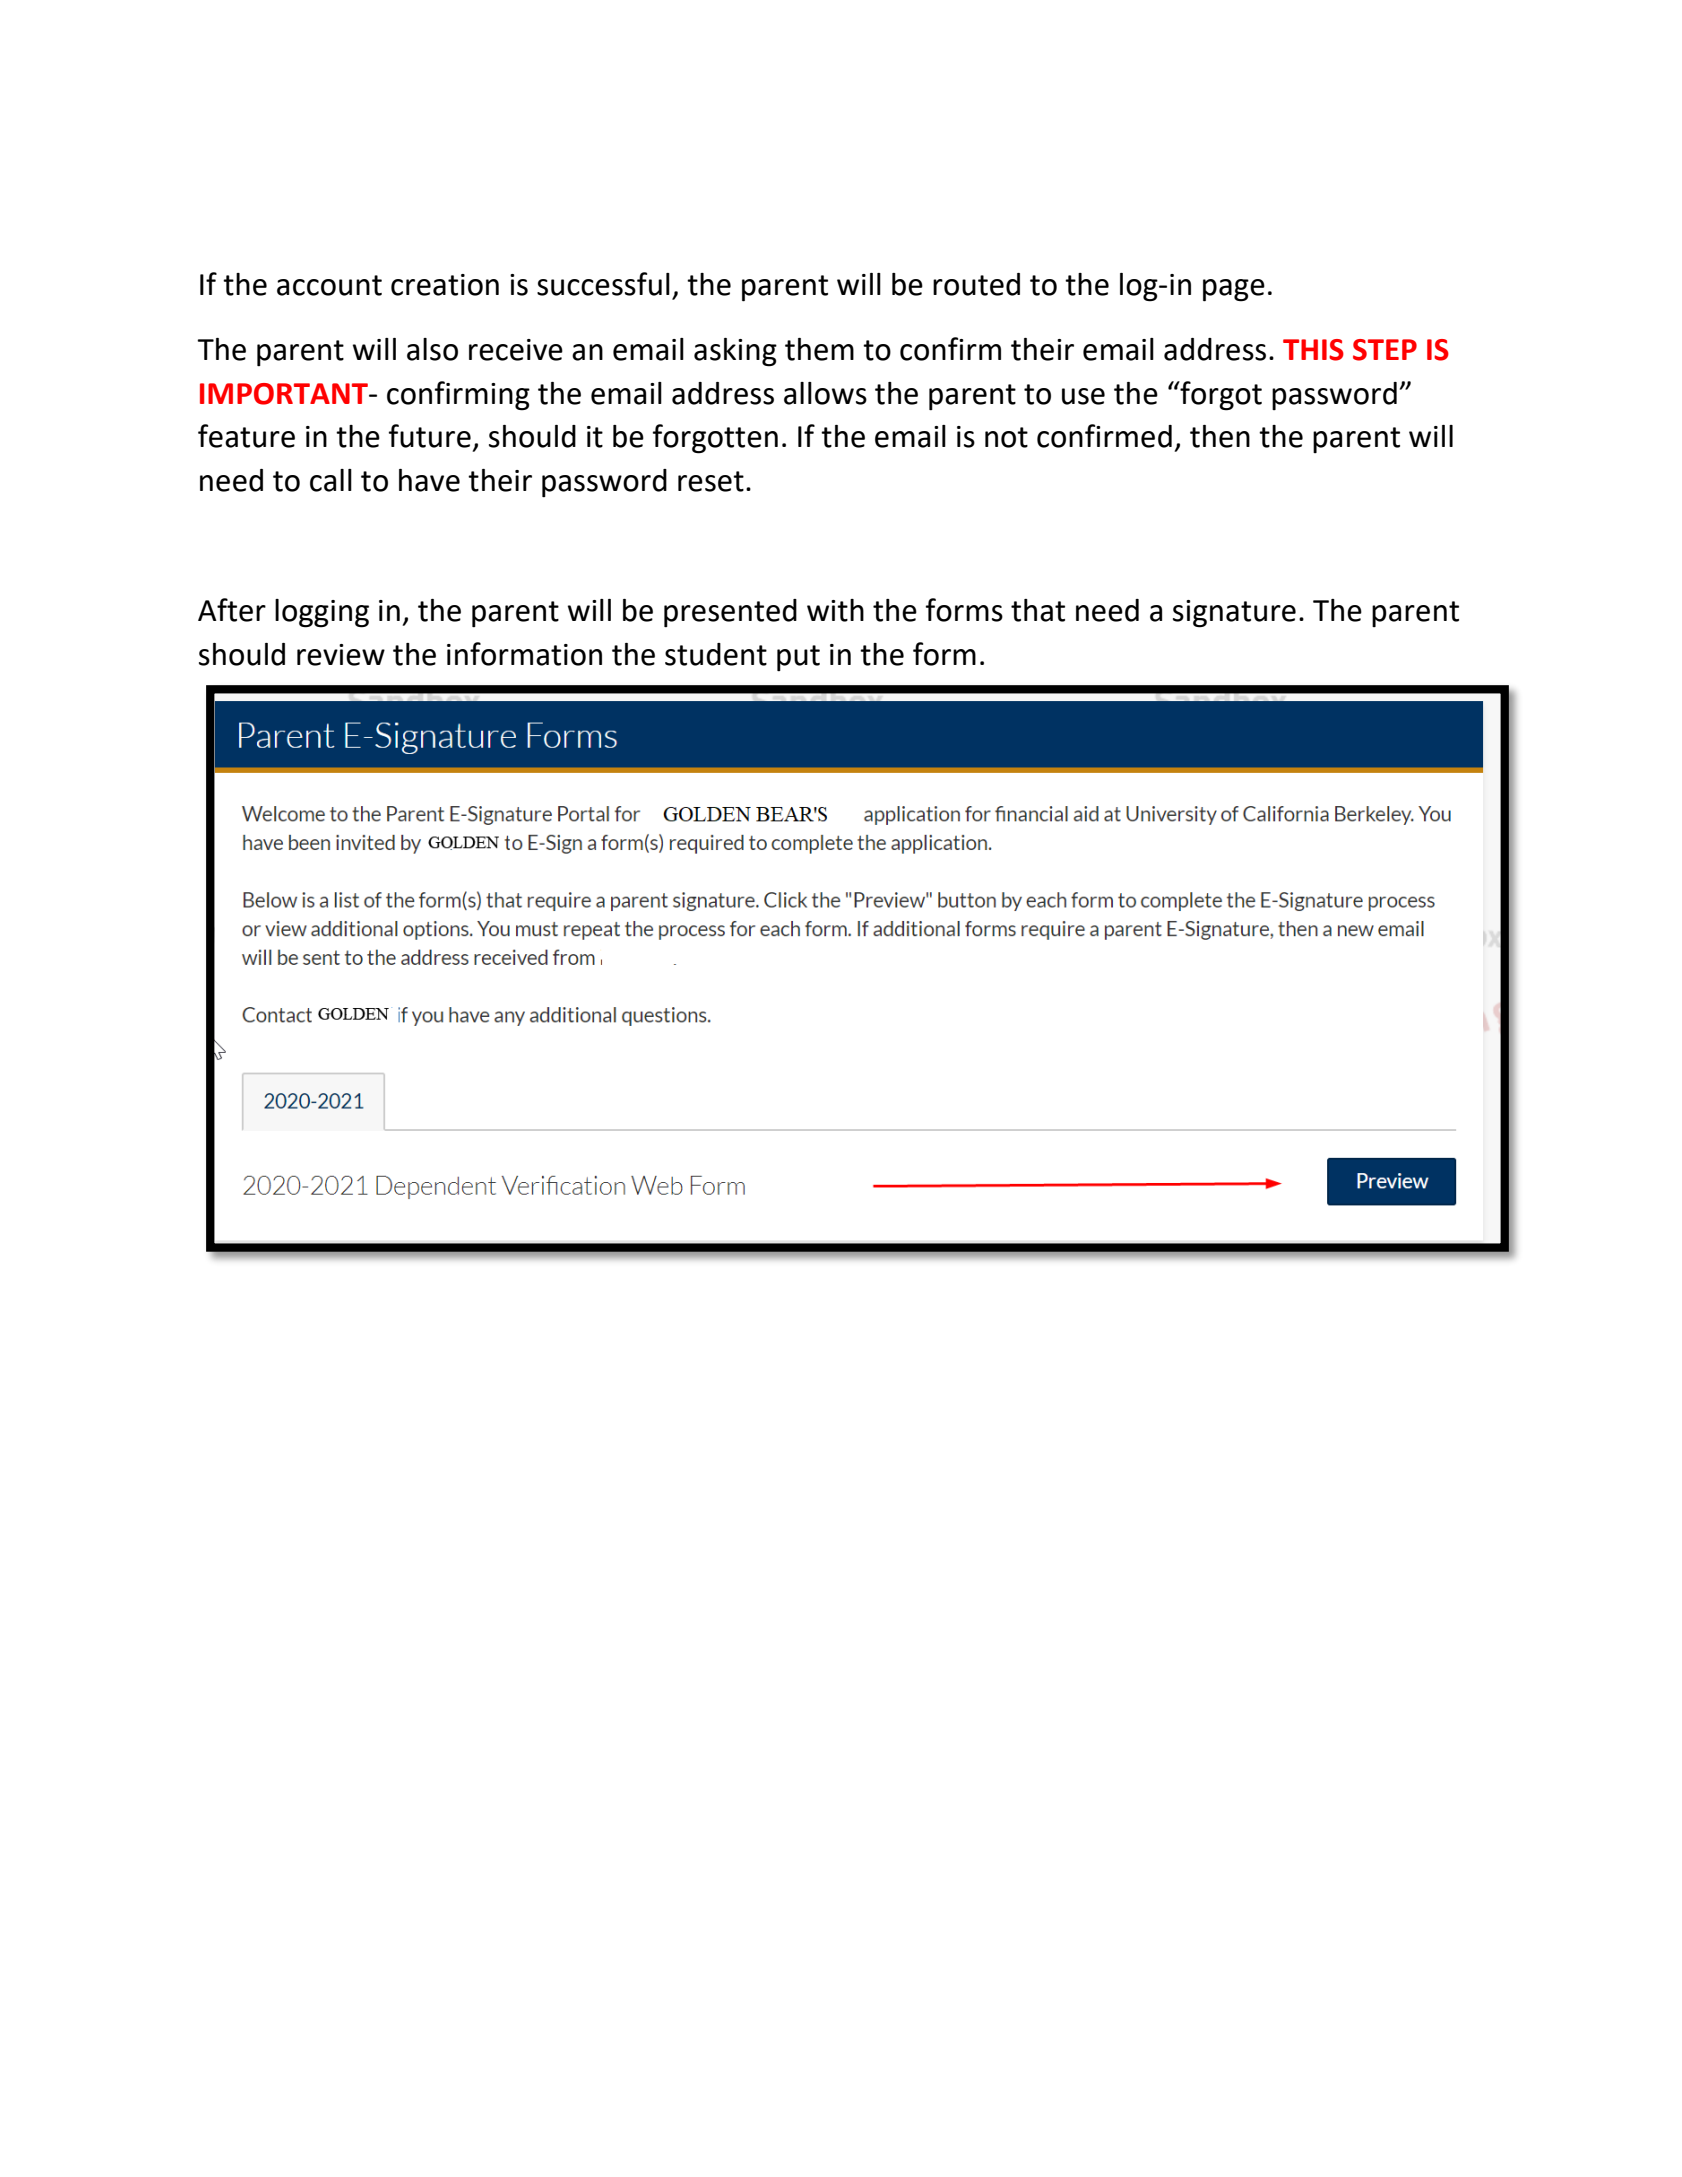 The height and width of the screenshot is (2177, 1682). What do you see at coordinates (1038, 610) in the screenshot?
I see `that` at bounding box center [1038, 610].
